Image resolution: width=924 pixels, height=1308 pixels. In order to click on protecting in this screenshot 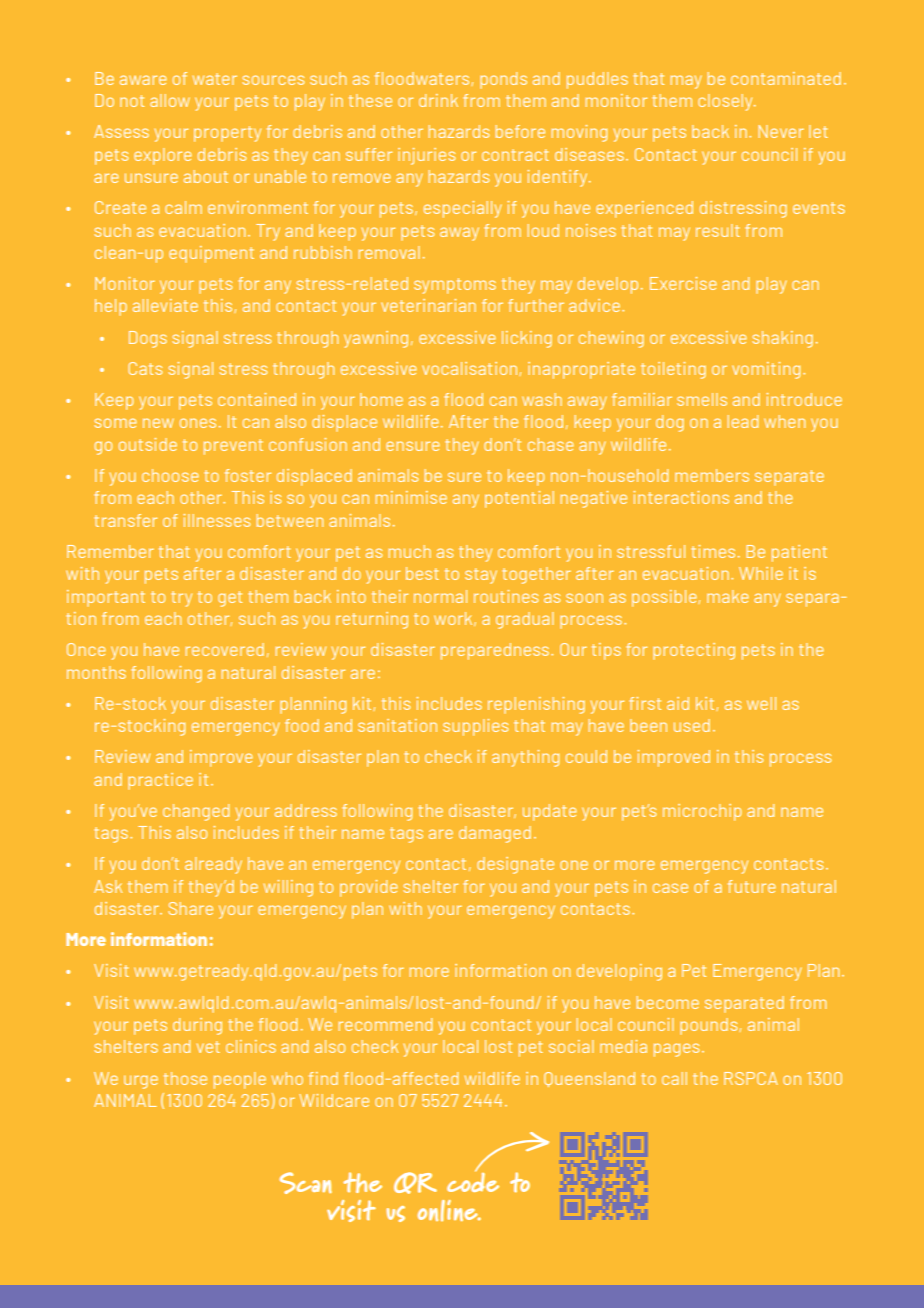, I will do `click(694, 651)`.
